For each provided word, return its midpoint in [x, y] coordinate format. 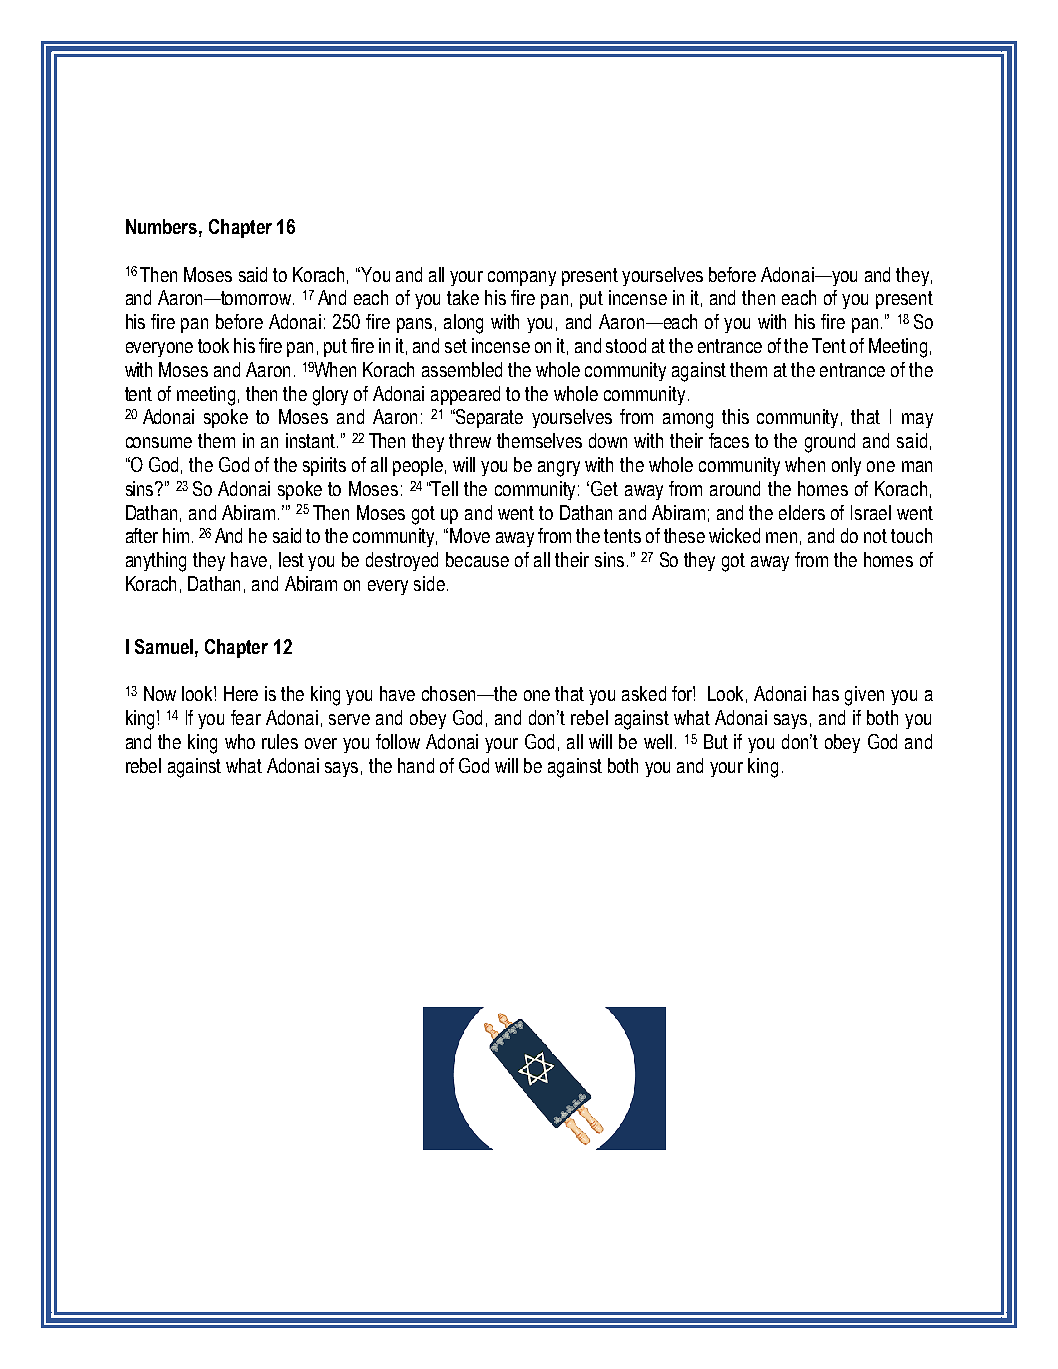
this [735, 416]
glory [330, 396]
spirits [324, 466]
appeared [465, 395]
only [846, 466]
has [826, 693]
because [477, 559]
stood [626, 345]
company [522, 278]
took [213, 345]
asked [644, 693]
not [875, 536]
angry [559, 469]
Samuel [165, 646]
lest [291, 559]
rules [280, 741]
